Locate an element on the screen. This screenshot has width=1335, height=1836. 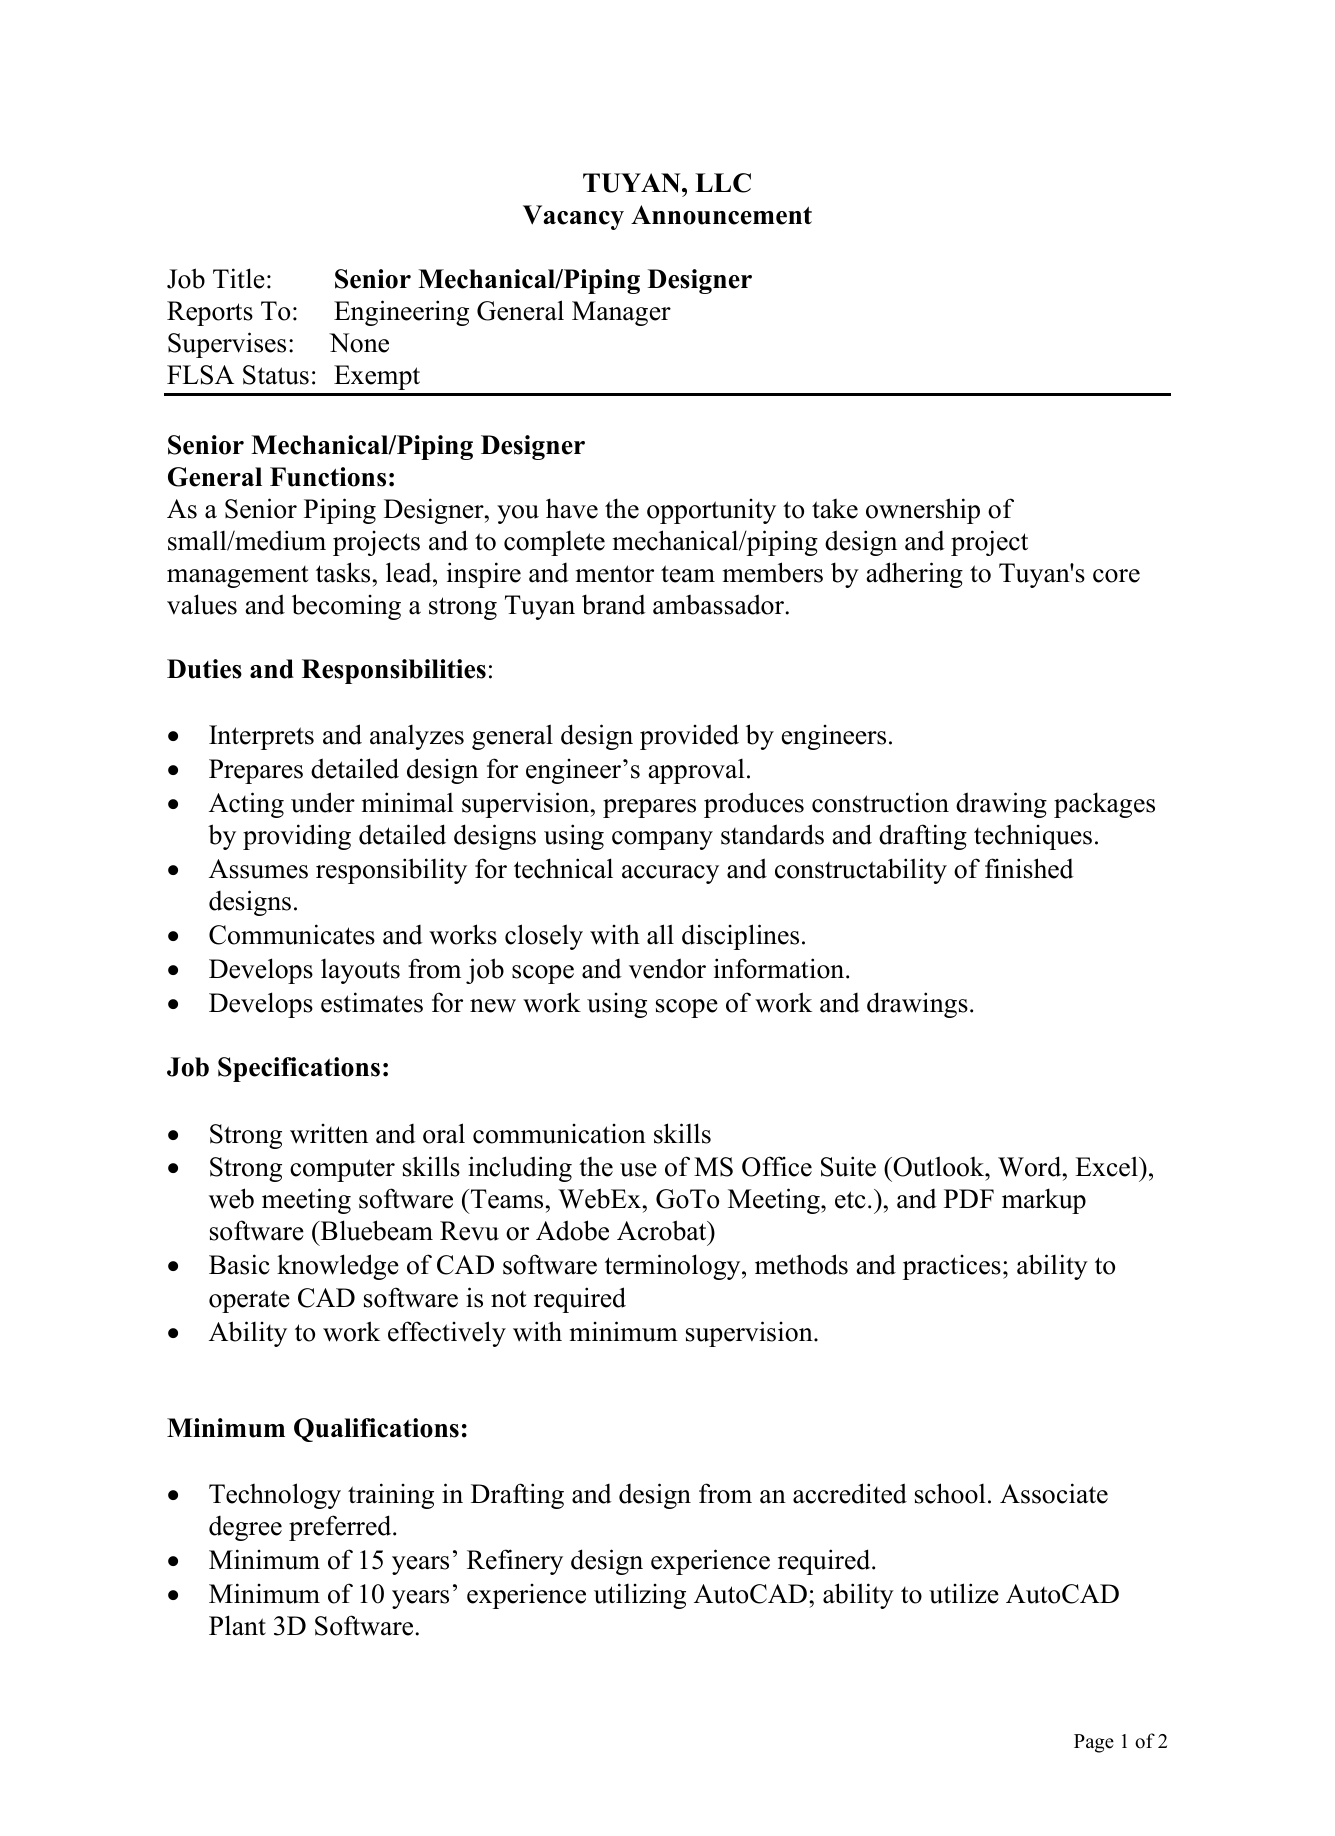
brand is located at coordinates (614, 604).
